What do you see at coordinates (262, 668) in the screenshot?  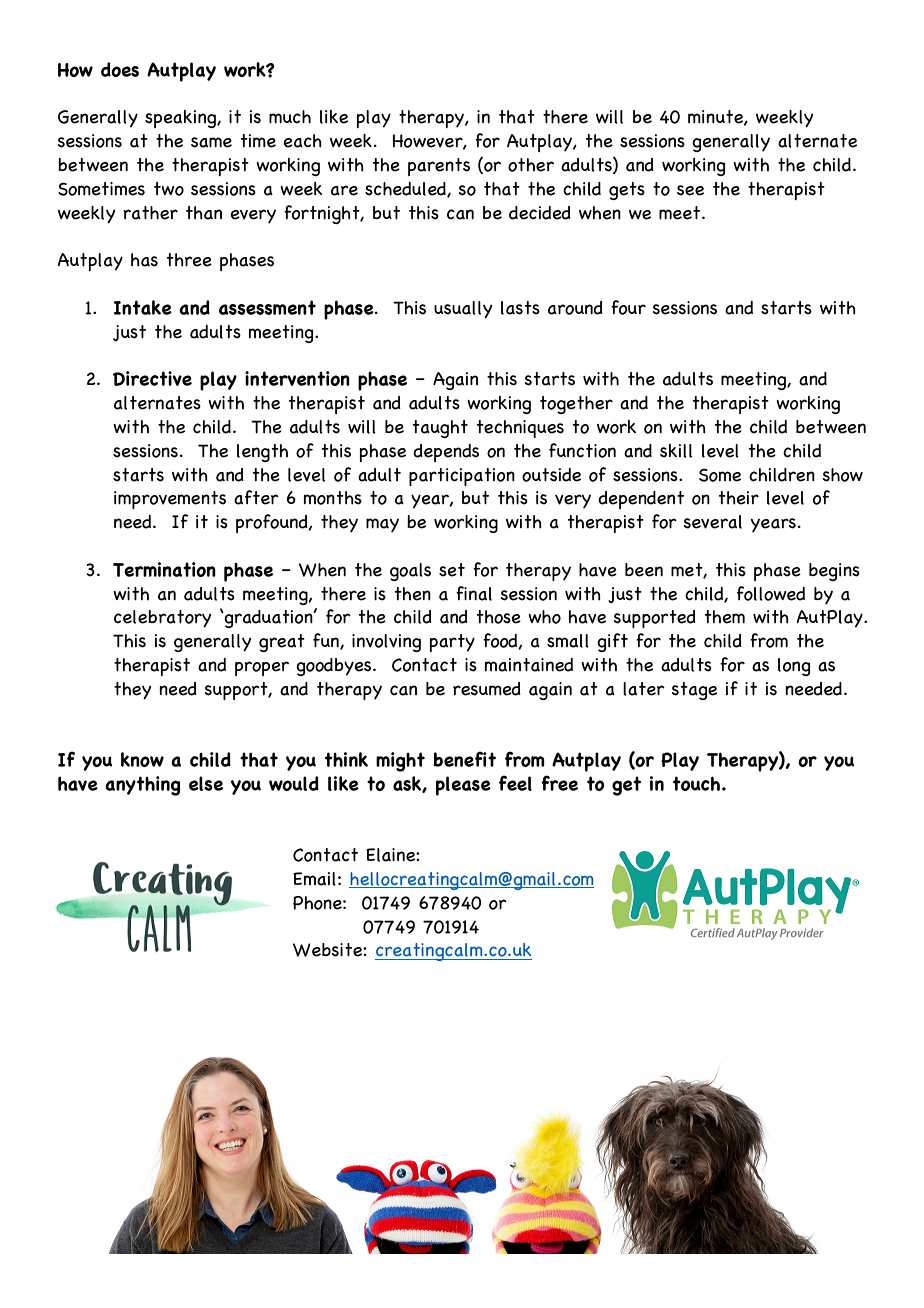 I see `proper` at bounding box center [262, 668].
